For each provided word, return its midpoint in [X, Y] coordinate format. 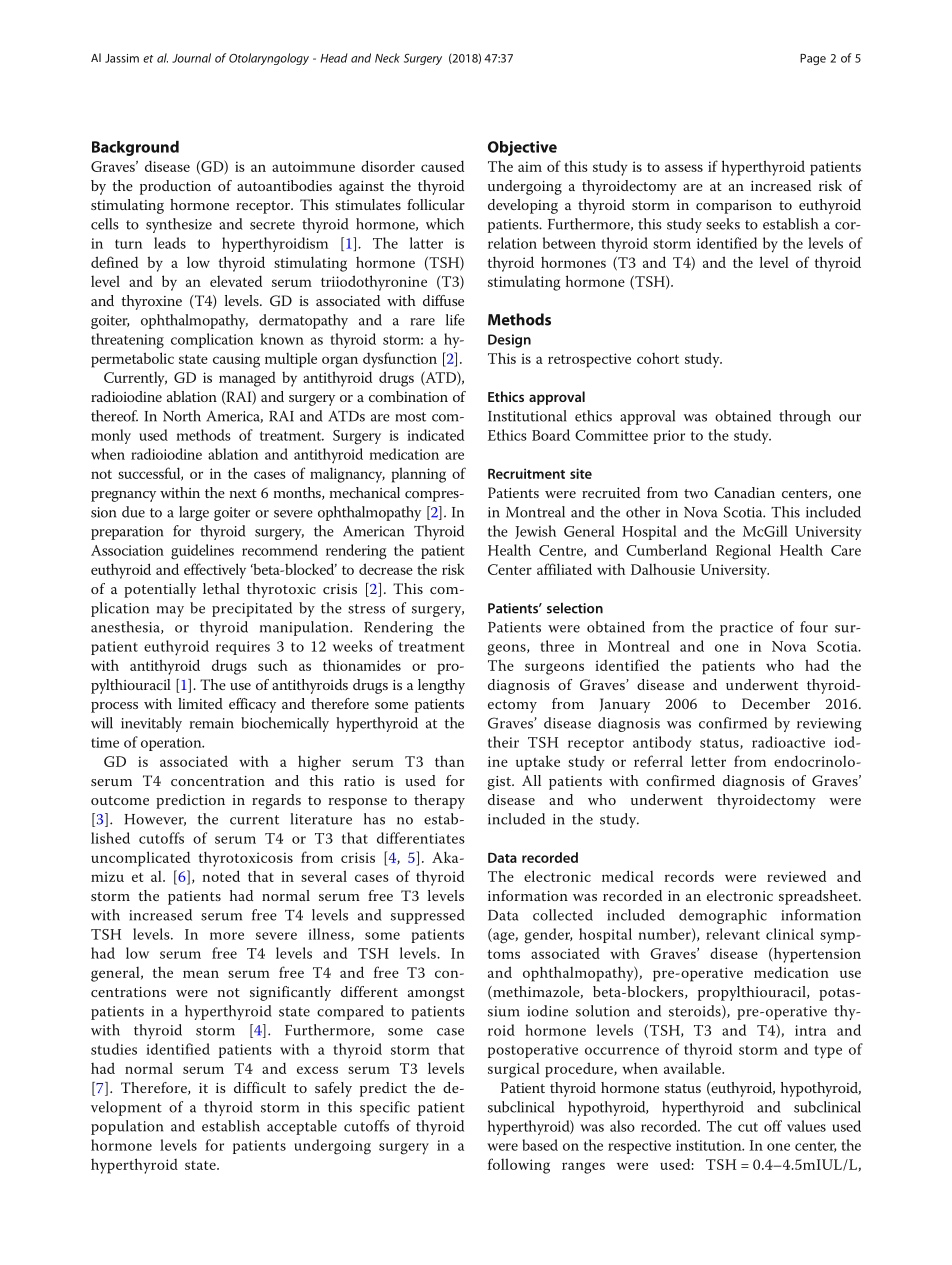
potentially [160, 590]
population [127, 1127]
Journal [191, 58]
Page [813, 59]
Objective [522, 148]
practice [746, 629]
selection [575, 608]
